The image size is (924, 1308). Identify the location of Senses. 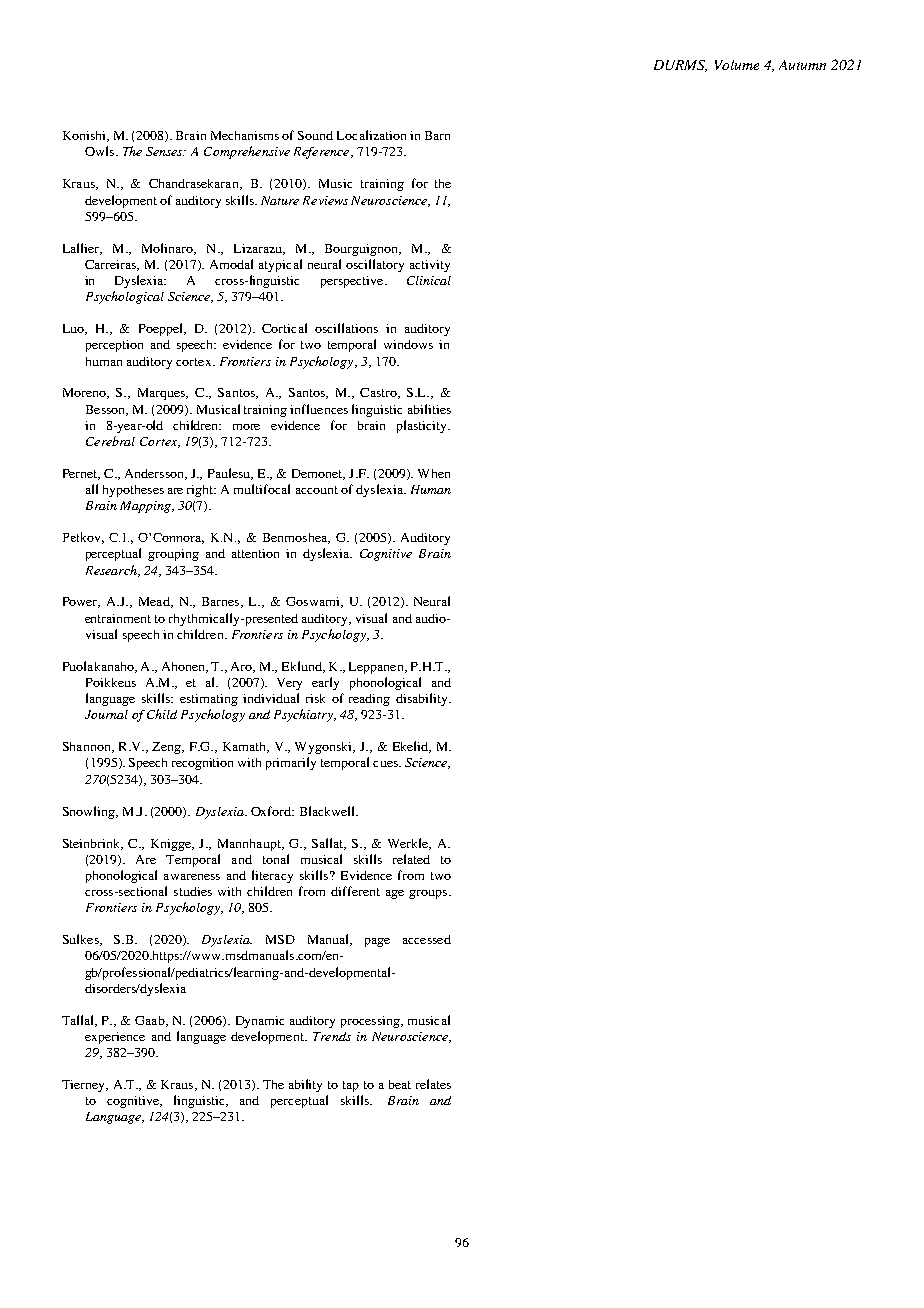
(165, 151).
